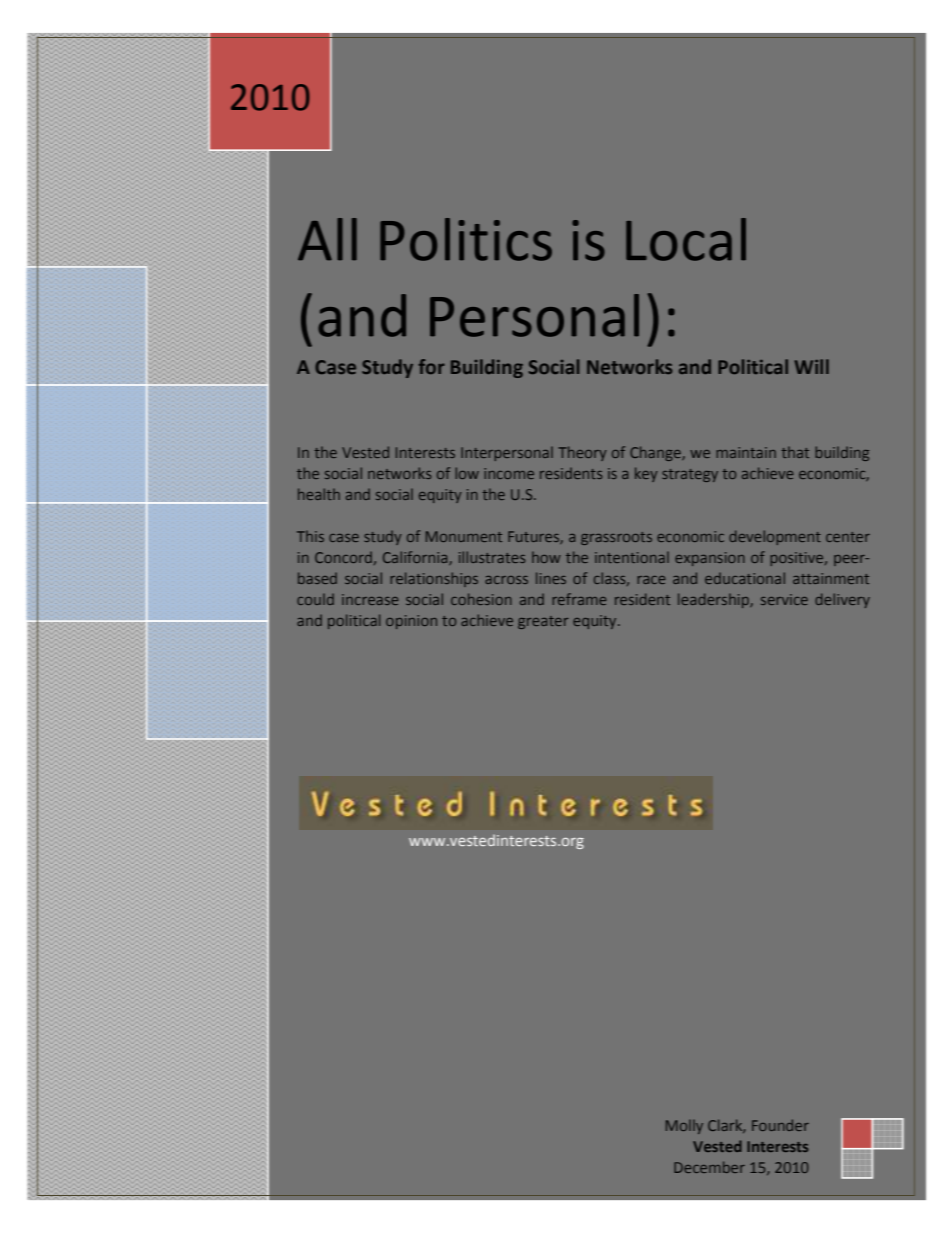 Image resolution: width=952 pixels, height=1233 pixels. What do you see at coordinates (579, 599) in the document?
I see `reframe` at bounding box center [579, 599].
